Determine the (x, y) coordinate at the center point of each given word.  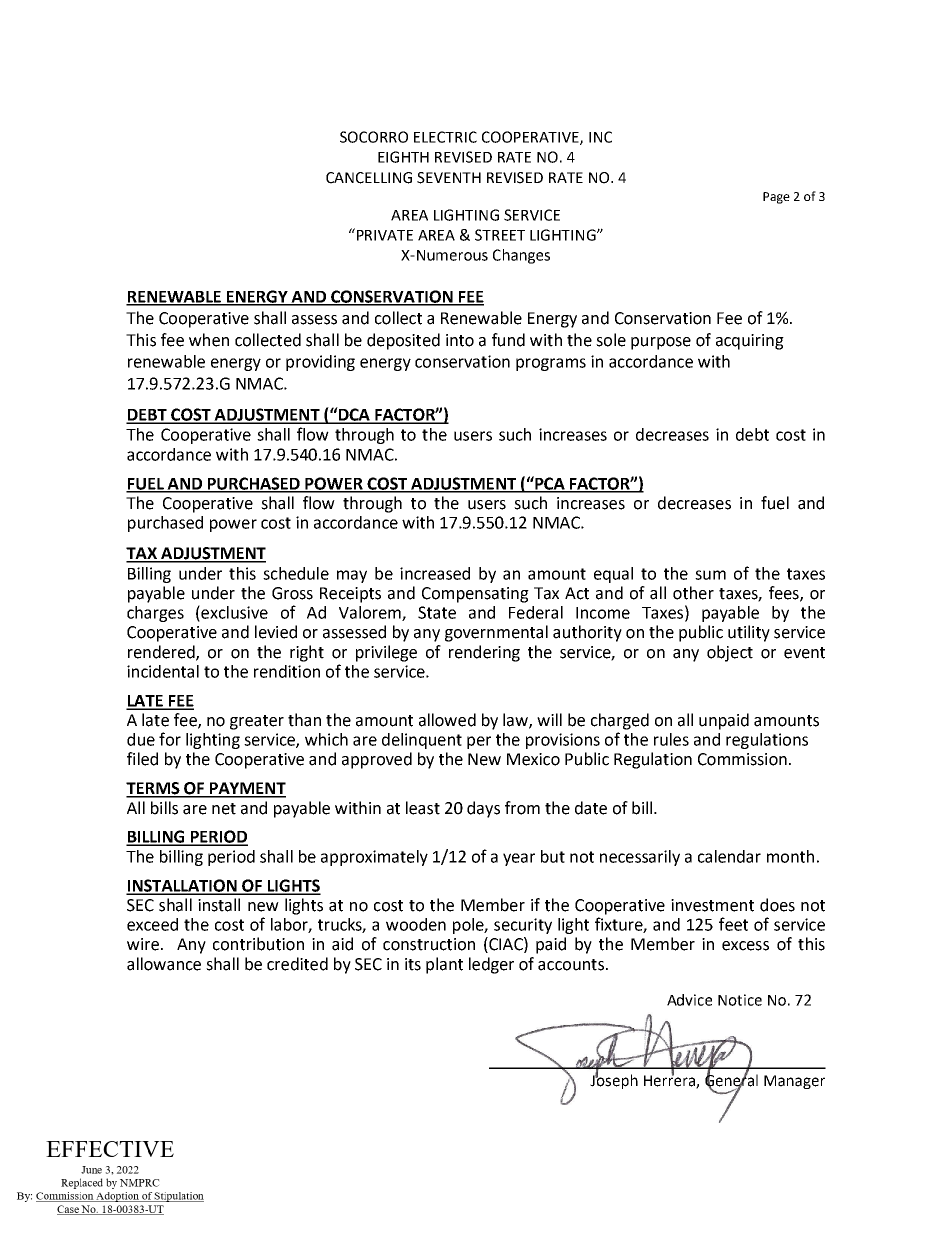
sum (710, 575)
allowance (164, 964)
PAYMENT (247, 789)
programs (551, 364)
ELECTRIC (445, 137)
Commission (742, 759)
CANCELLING (369, 178)
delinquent (422, 741)
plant (444, 965)
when (209, 340)
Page (776, 198)
